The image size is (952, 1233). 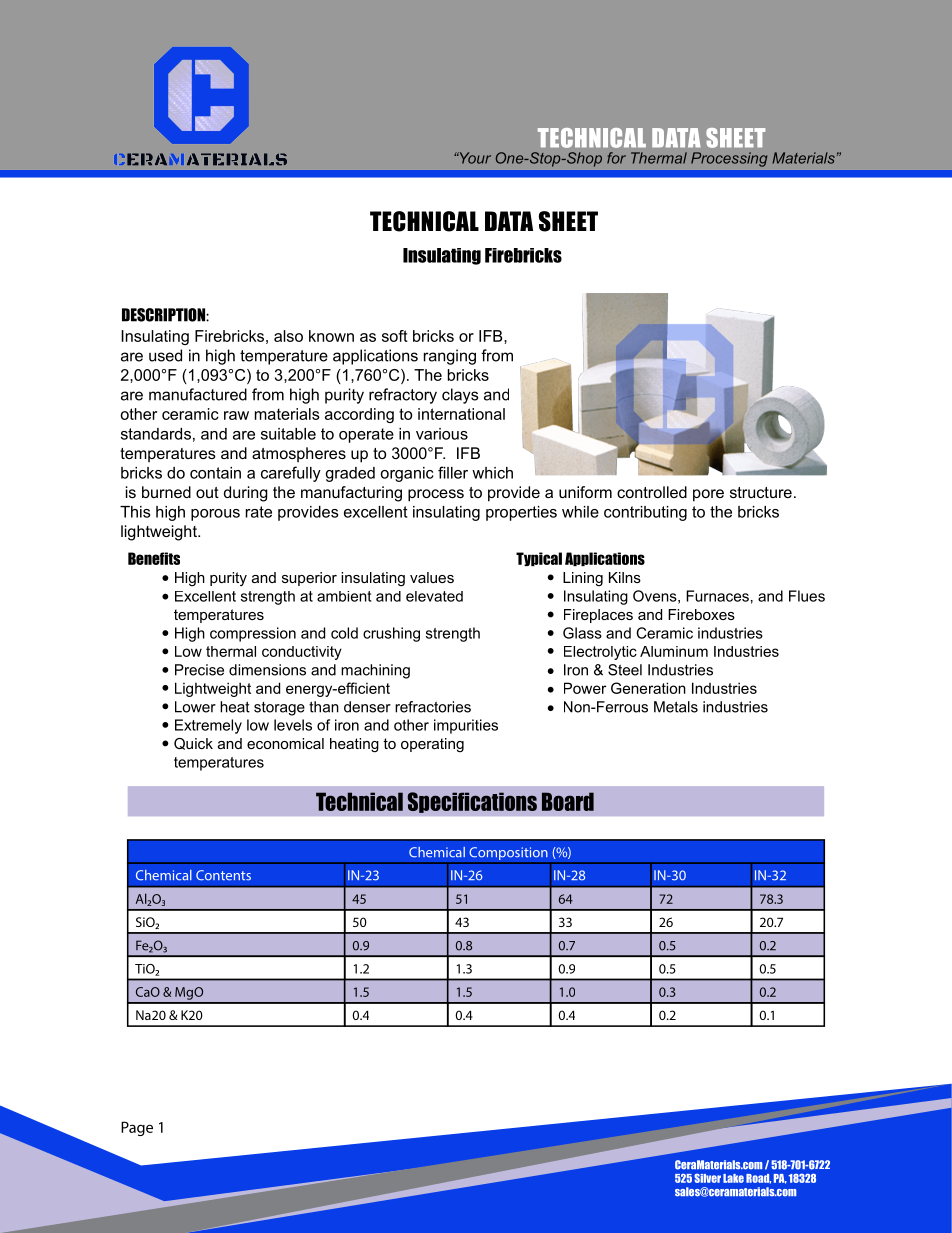 What do you see at coordinates (508, 855) in the screenshot?
I see `Composition` at bounding box center [508, 855].
